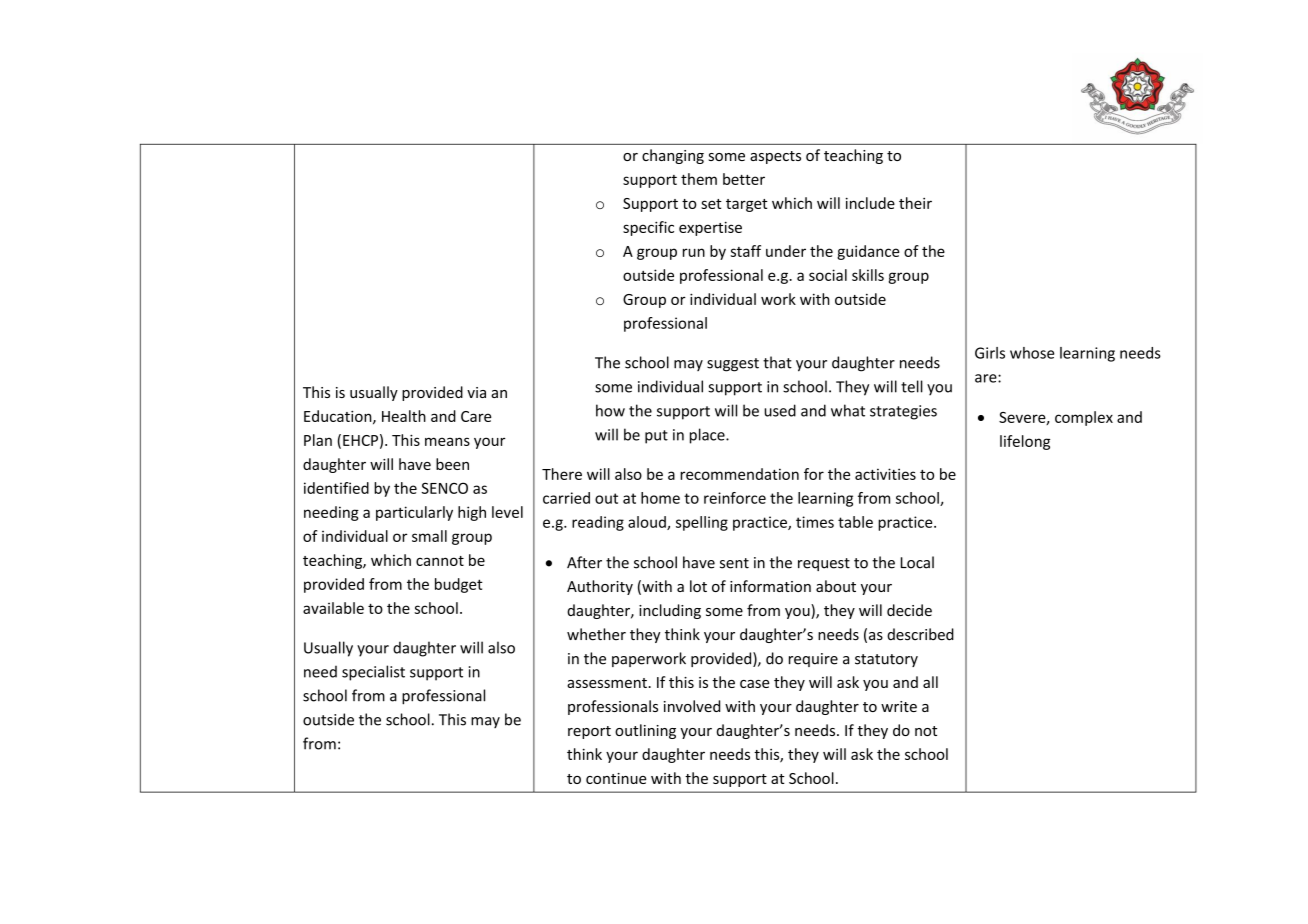  I want to click on their, so click(915, 203).
